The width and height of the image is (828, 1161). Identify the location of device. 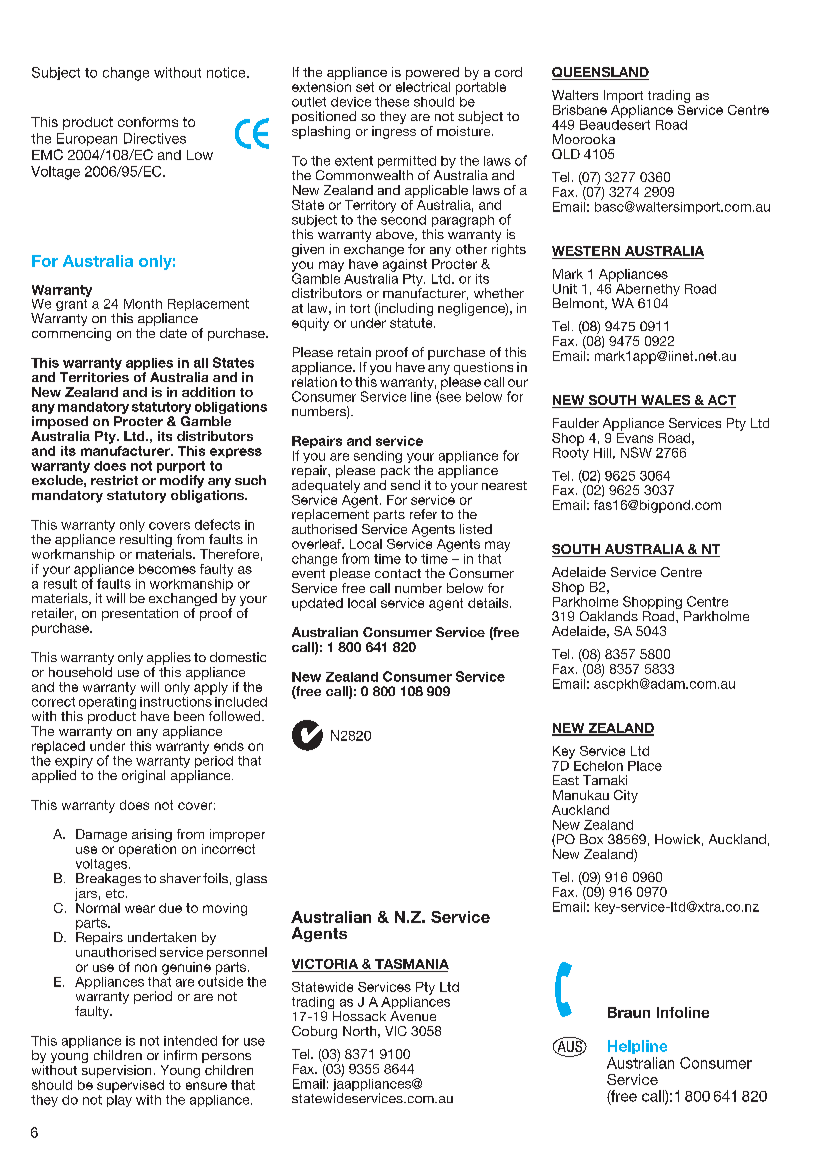
(351, 102).
